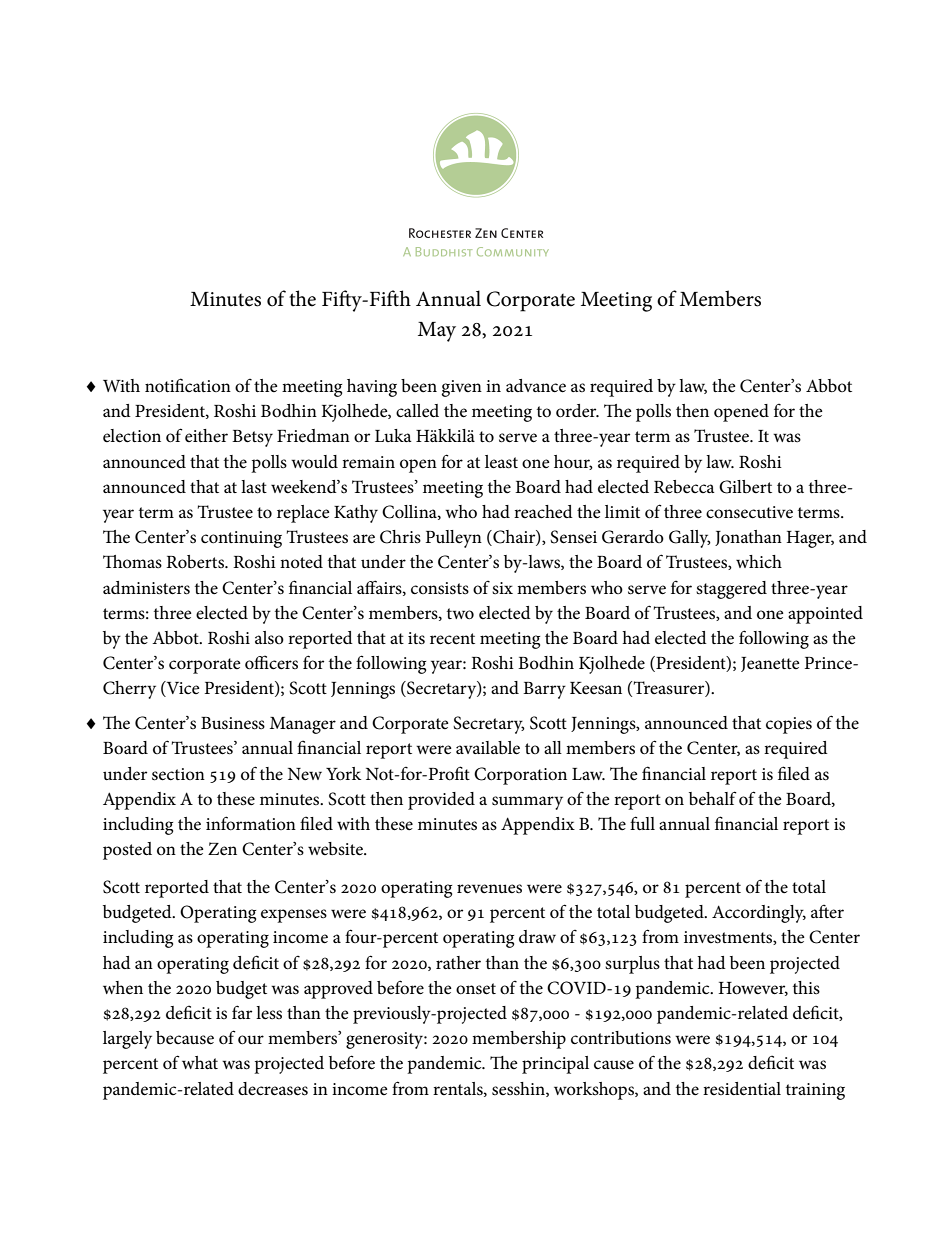 This image has height=1233, width=952. What do you see at coordinates (200, 1062) in the image?
I see `what` at bounding box center [200, 1062].
